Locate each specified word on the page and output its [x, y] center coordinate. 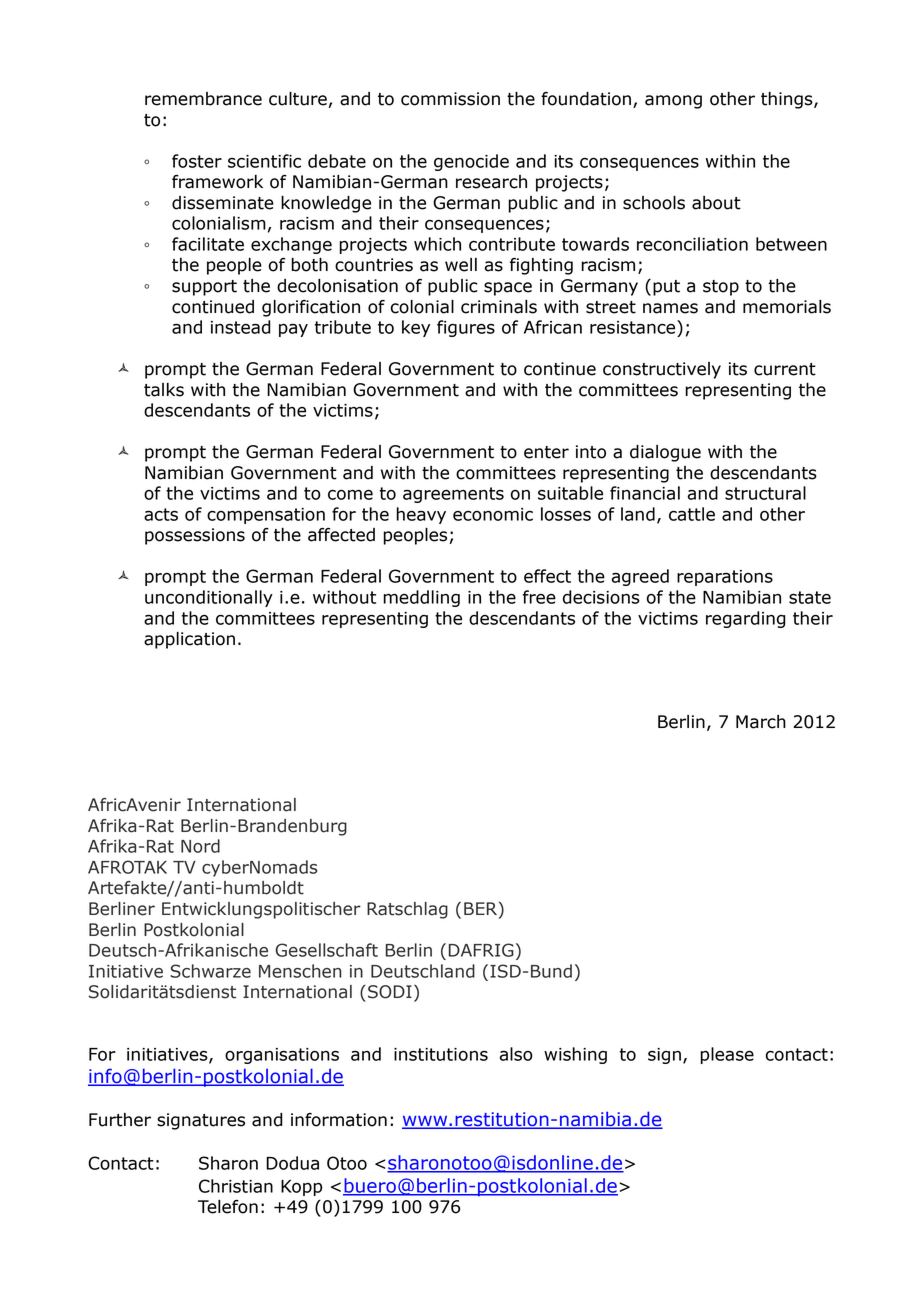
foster [197, 161]
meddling [421, 598]
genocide [471, 162]
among [673, 102]
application [189, 640]
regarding [746, 619]
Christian [236, 1186]
